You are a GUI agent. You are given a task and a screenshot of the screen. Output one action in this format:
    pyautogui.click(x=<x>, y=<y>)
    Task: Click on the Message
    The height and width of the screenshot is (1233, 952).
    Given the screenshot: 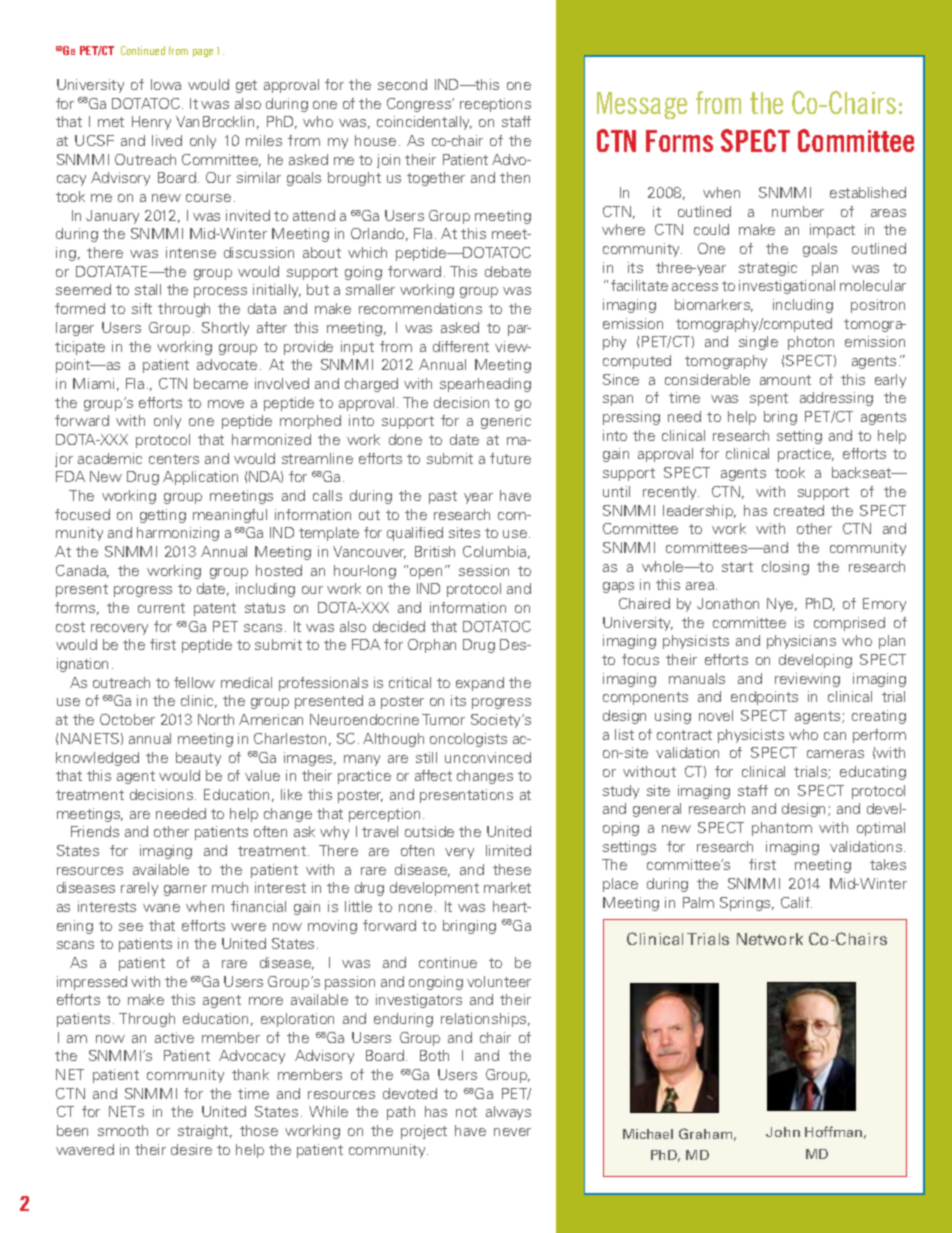 What is the action you would take?
    pyautogui.click(x=642, y=105)
